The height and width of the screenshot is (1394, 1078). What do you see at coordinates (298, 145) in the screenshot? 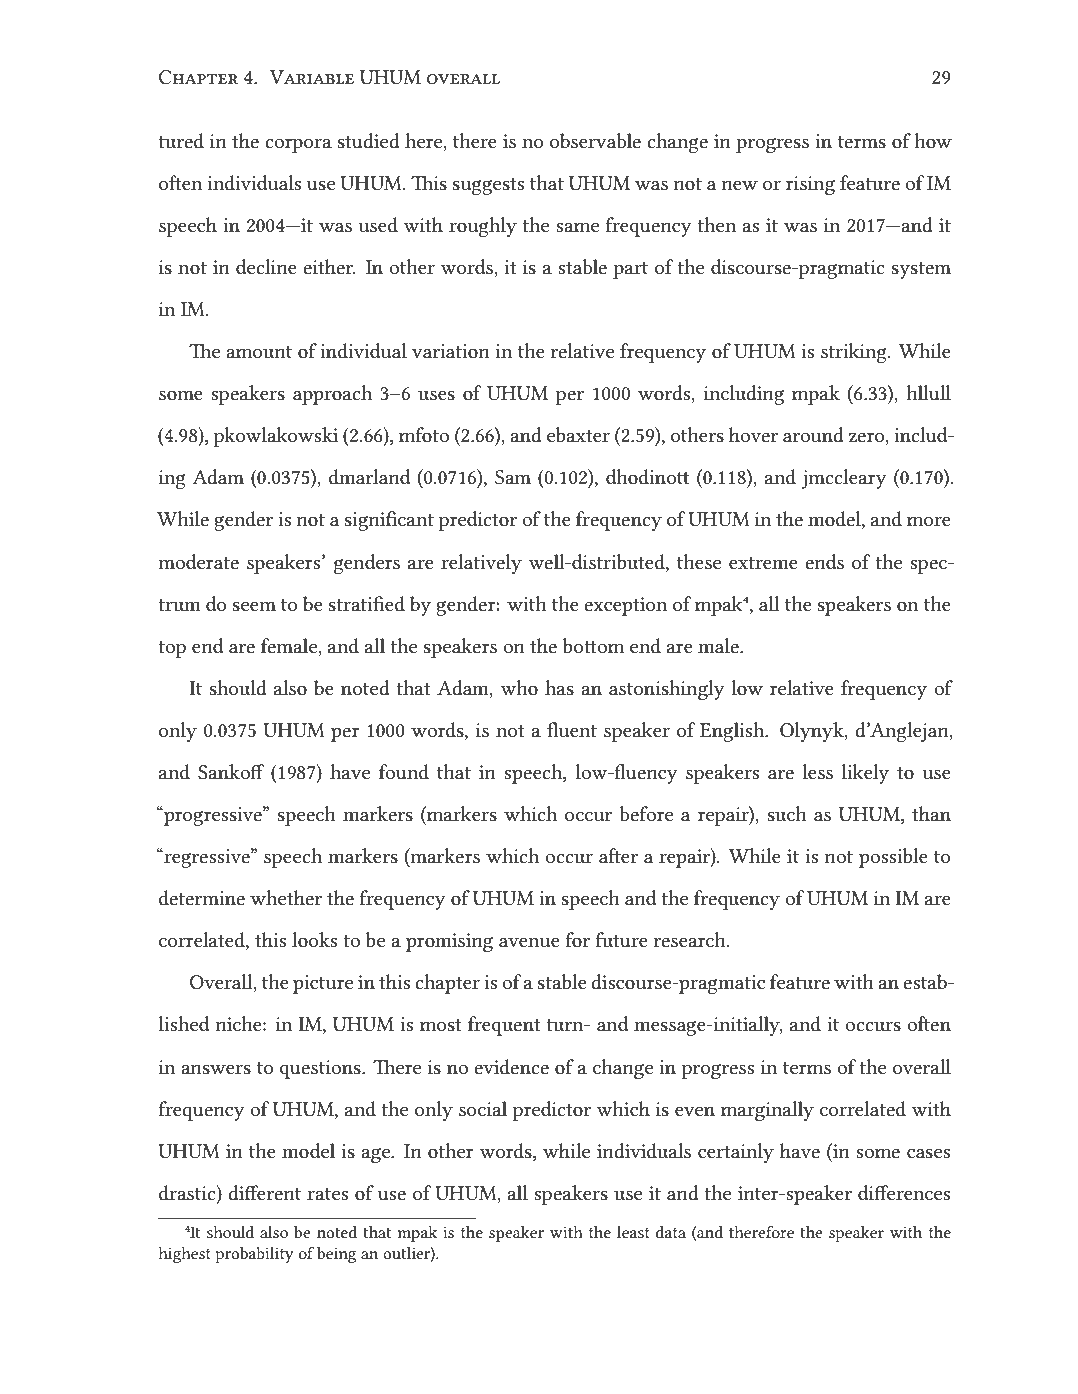
I see `corpora` at bounding box center [298, 145].
